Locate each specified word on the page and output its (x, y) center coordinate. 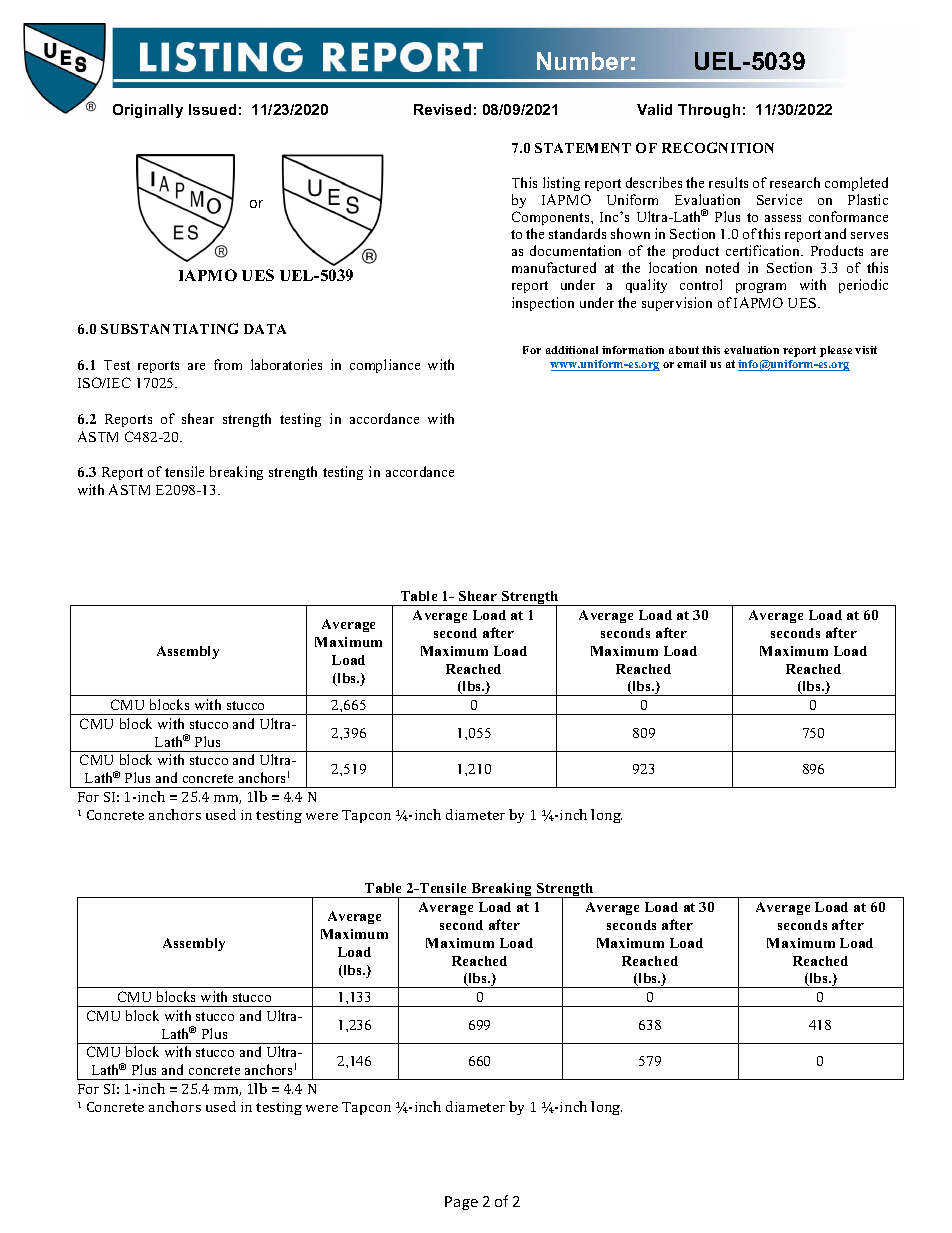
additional (572, 350)
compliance (385, 366)
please (836, 351)
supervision (677, 304)
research (795, 182)
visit (866, 350)
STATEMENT (583, 148)
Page (461, 1203)
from (228, 364)
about (684, 350)
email (691, 364)
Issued (212, 109)
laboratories (286, 364)
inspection (543, 304)
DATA (265, 329)
